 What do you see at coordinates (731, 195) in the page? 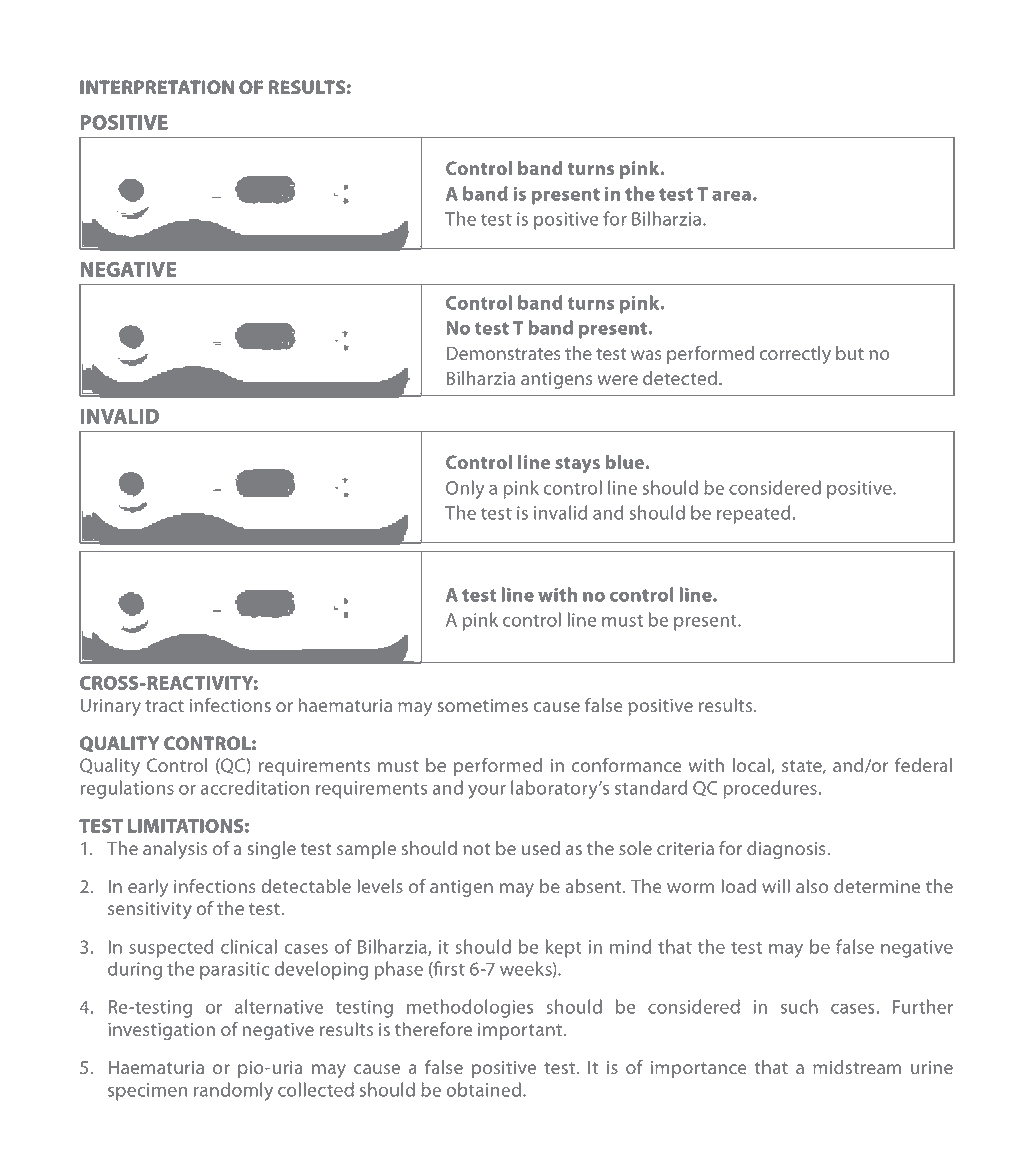
I see `area` at bounding box center [731, 195].
